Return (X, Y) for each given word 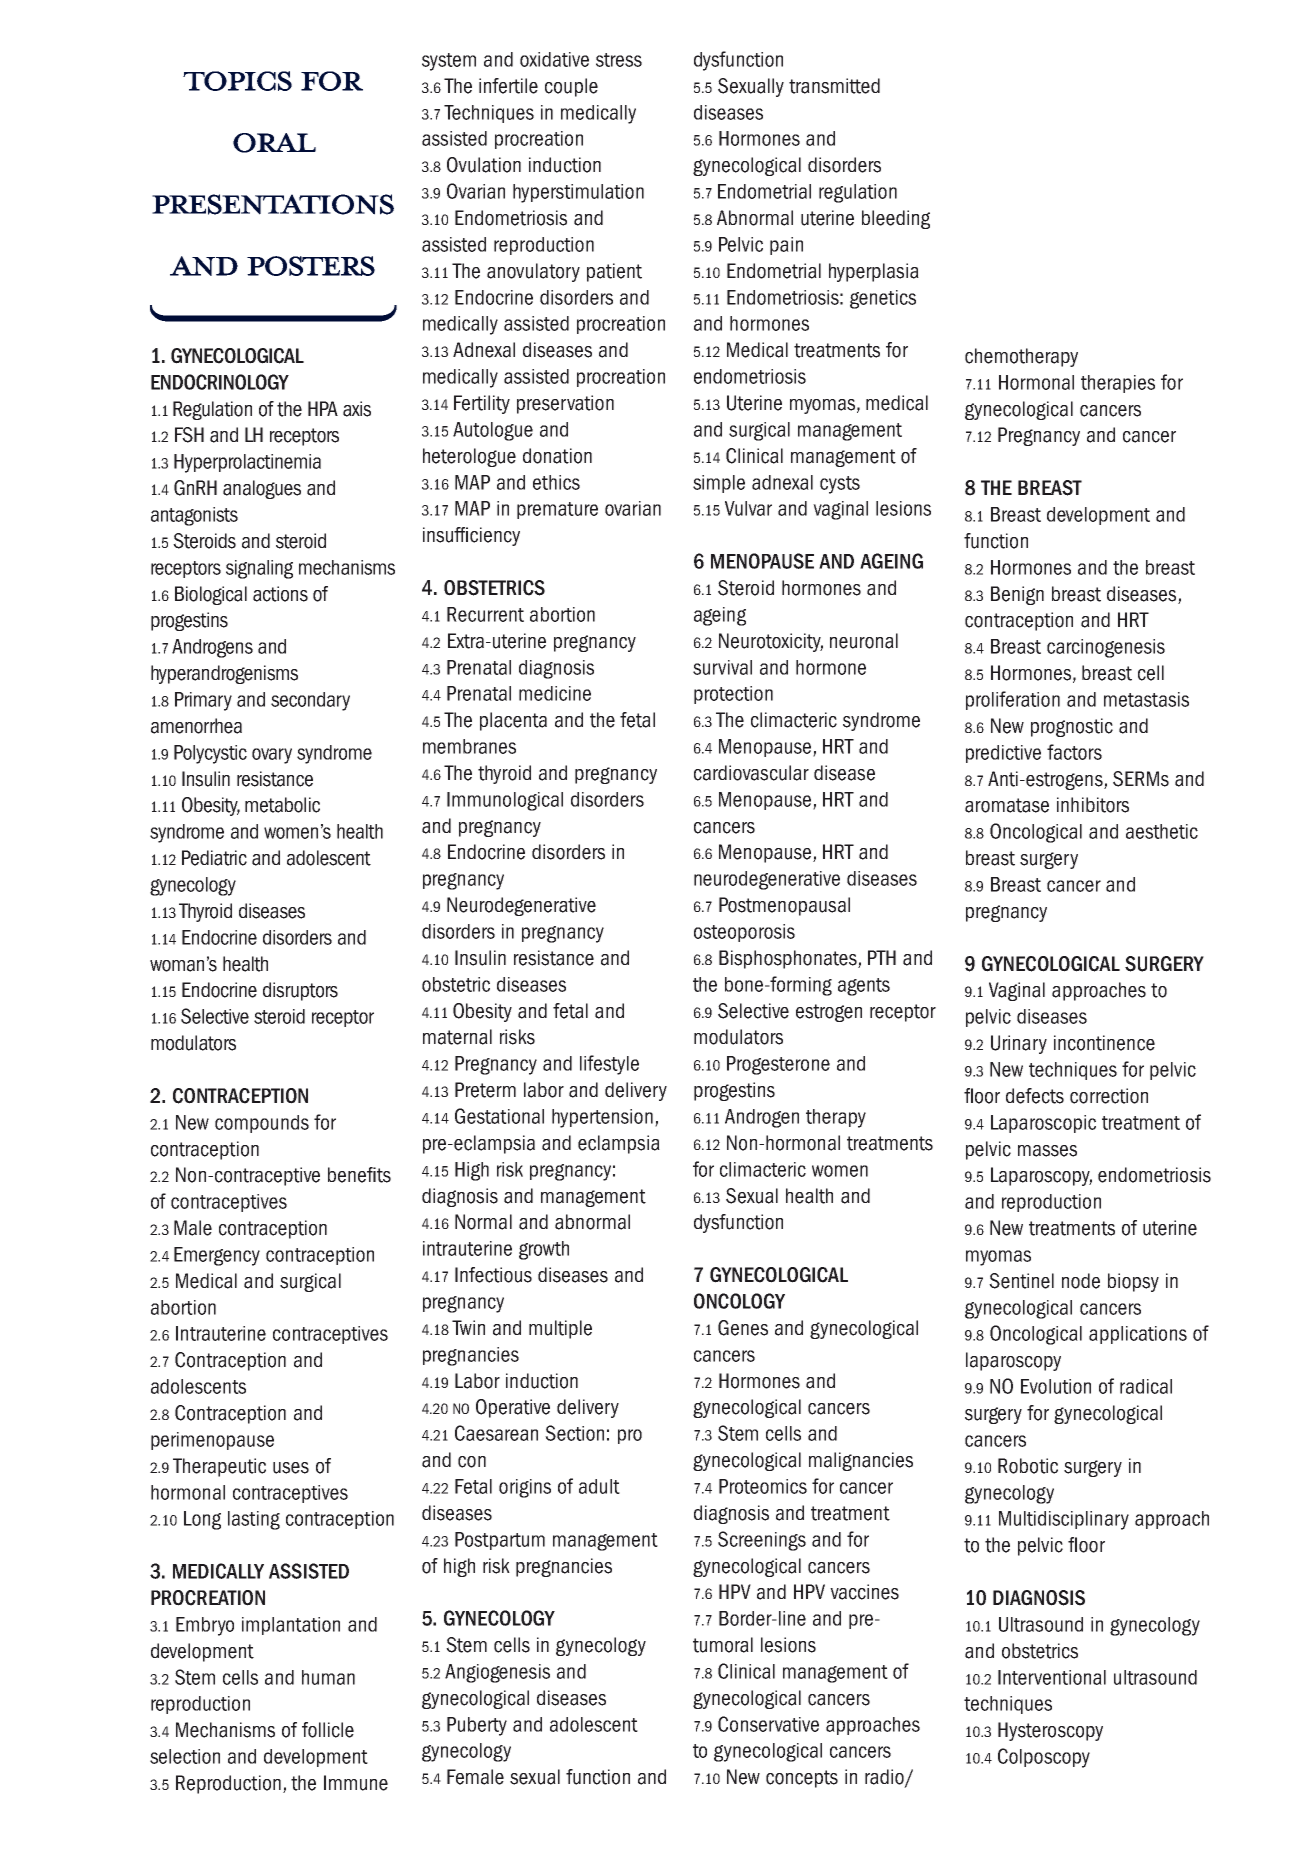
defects (1035, 1096)
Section (574, 1433)
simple (719, 484)
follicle (328, 1730)
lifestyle (609, 1065)
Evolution (1056, 1386)
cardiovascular (751, 773)
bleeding (896, 219)
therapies (1118, 384)
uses (291, 1468)
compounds (262, 1124)
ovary (272, 756)
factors (1074, 752)
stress (619, 60)
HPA (323, 408)
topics (237, 81)
